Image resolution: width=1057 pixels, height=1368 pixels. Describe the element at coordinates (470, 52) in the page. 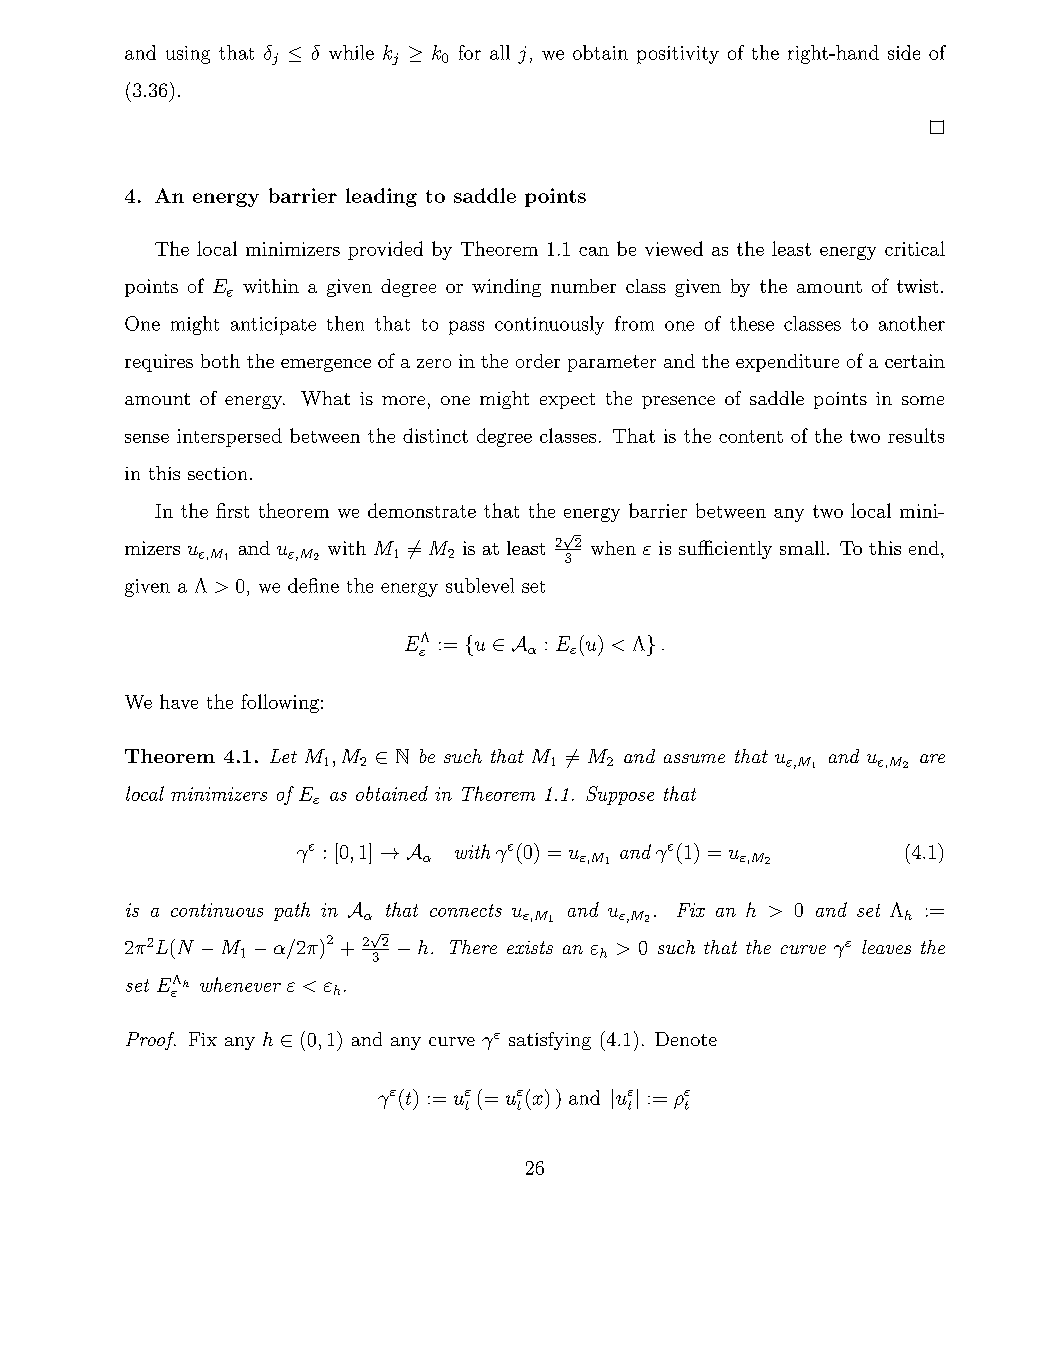

I see `for` at that location.
